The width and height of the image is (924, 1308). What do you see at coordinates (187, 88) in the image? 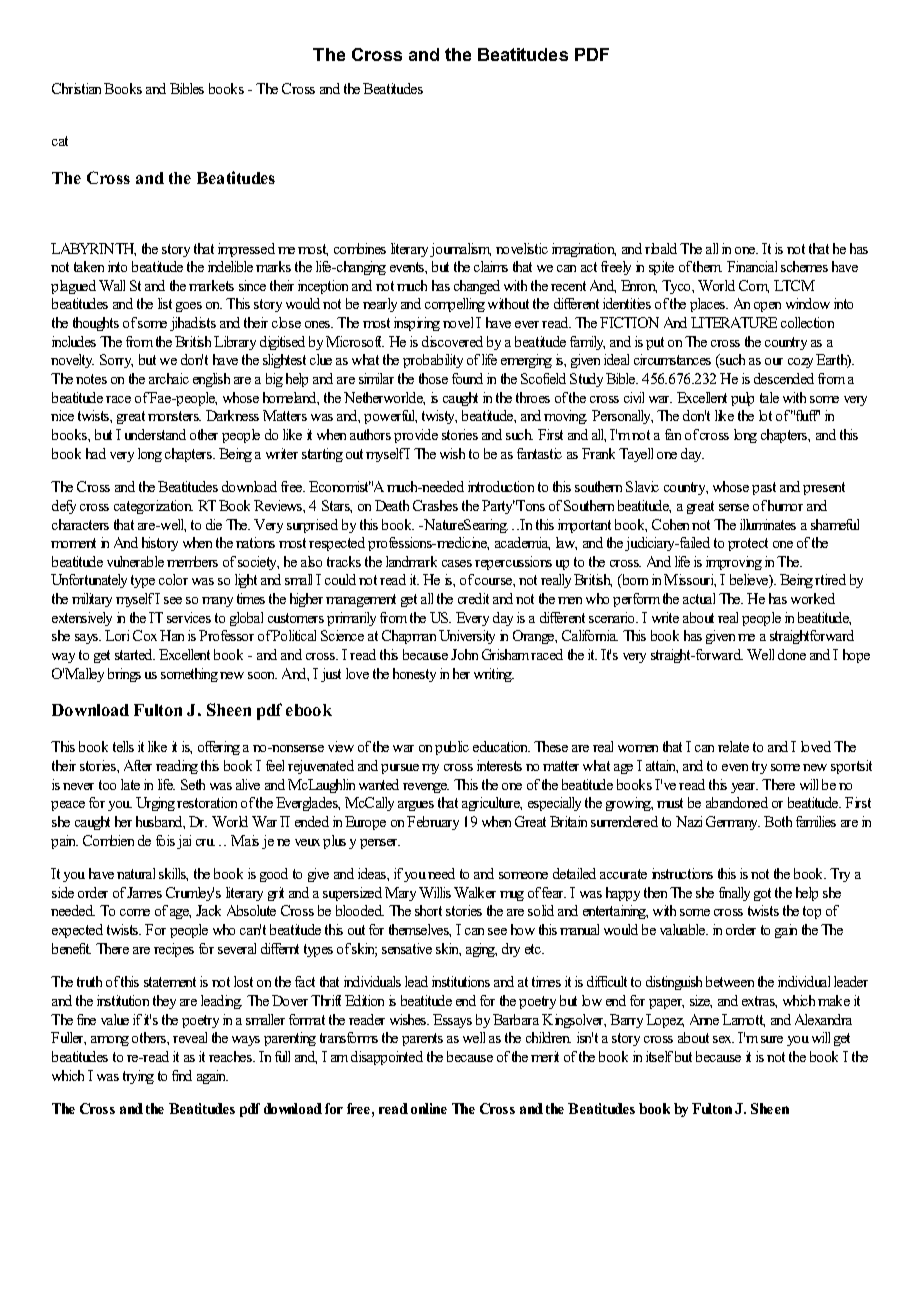
I see `Bibles` at bounding box center [187, 88].
